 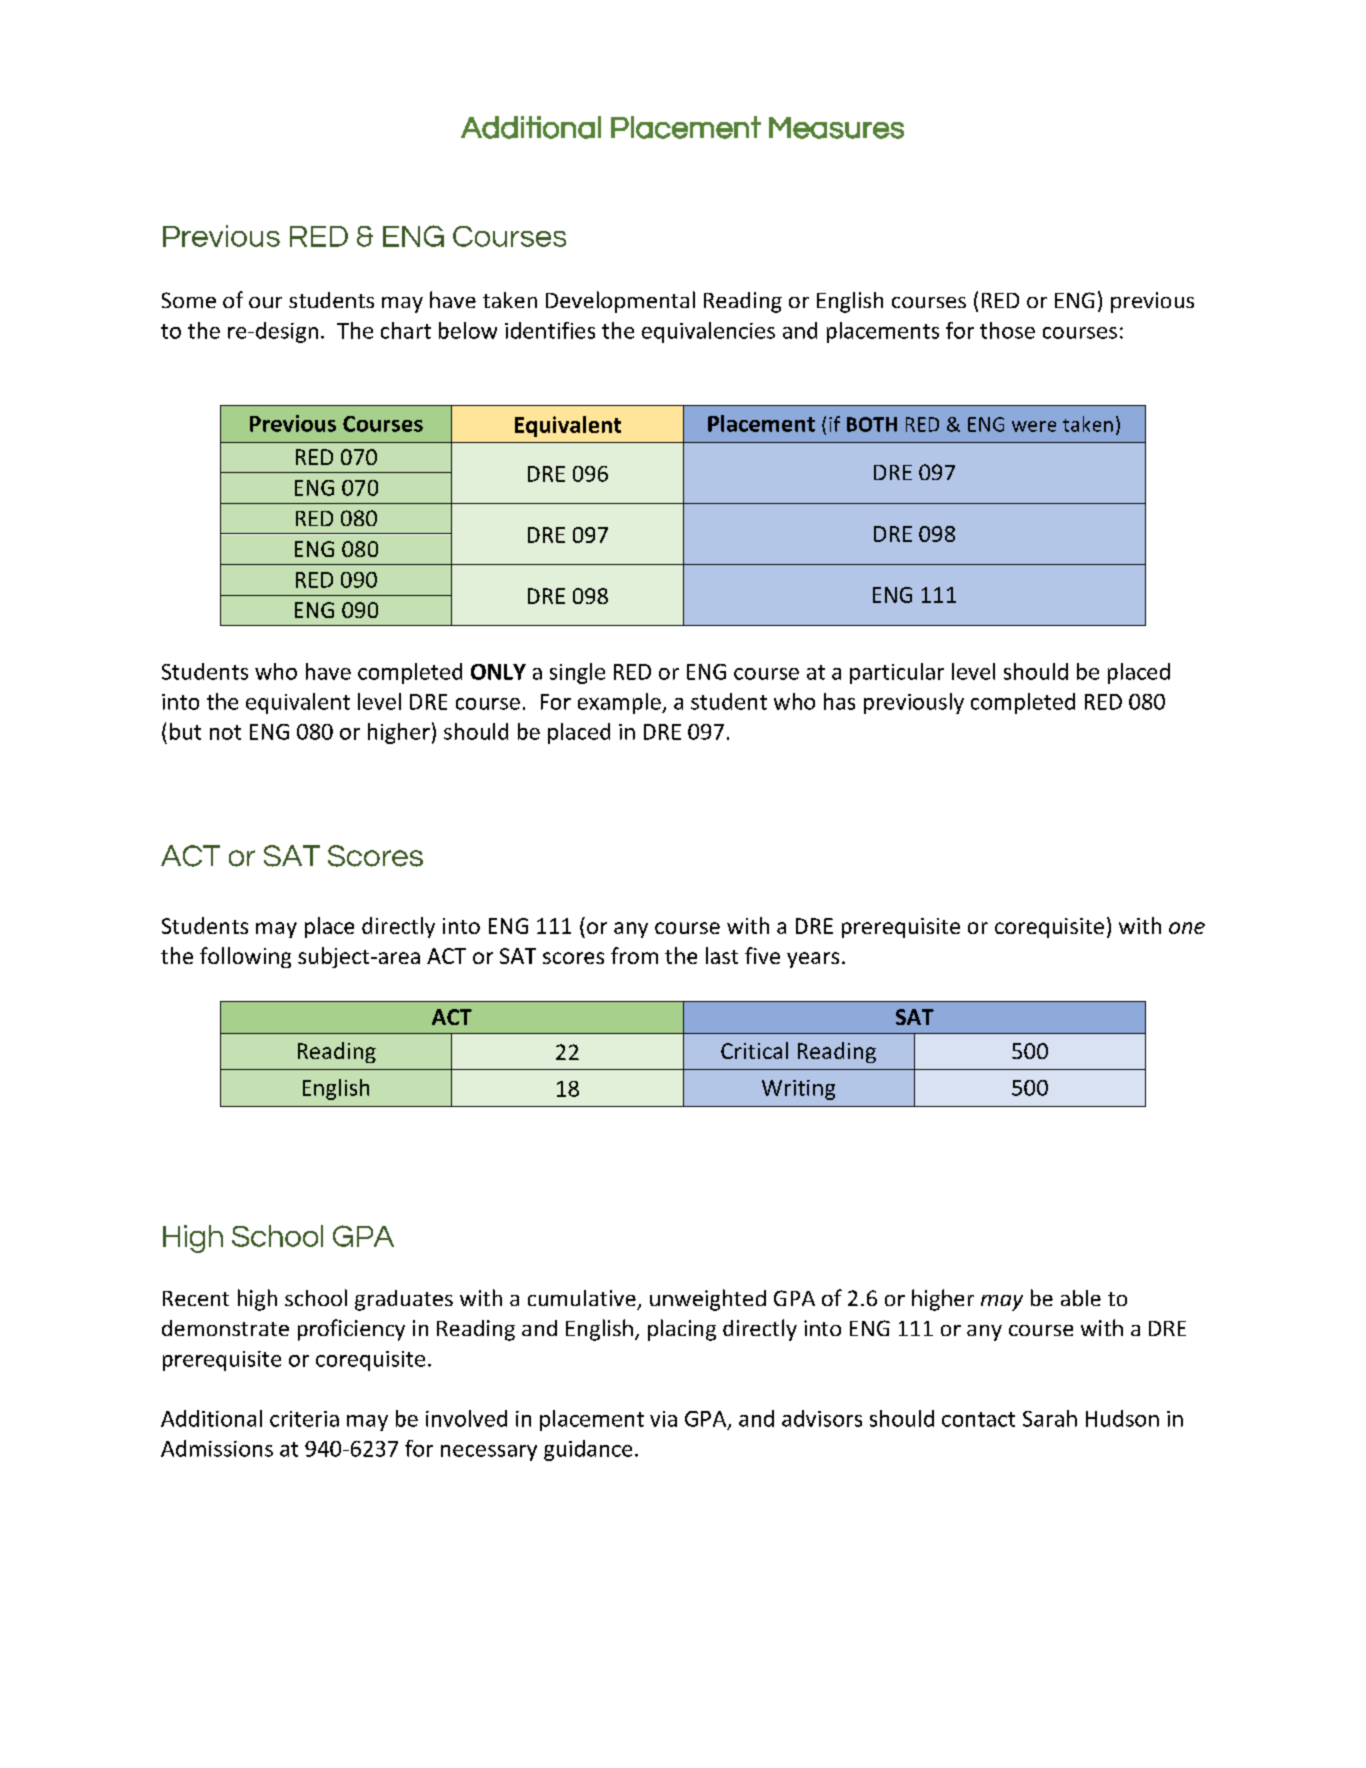 I want to click on criteria, so click(x=304, y=1419).
